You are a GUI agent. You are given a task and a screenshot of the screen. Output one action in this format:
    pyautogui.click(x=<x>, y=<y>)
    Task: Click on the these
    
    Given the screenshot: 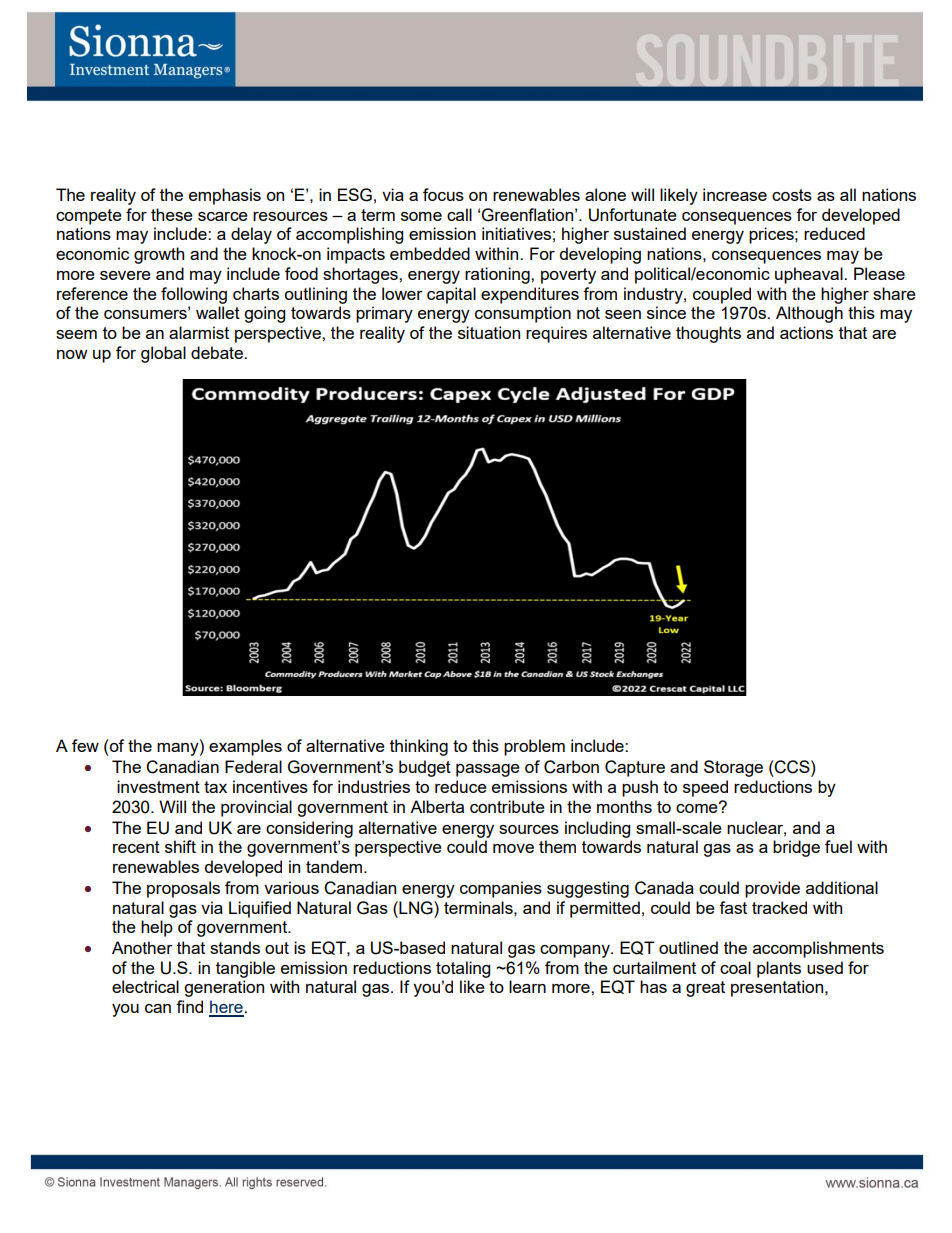 What is the action you would take?
    pyautogui.click(x=172, y=214)
